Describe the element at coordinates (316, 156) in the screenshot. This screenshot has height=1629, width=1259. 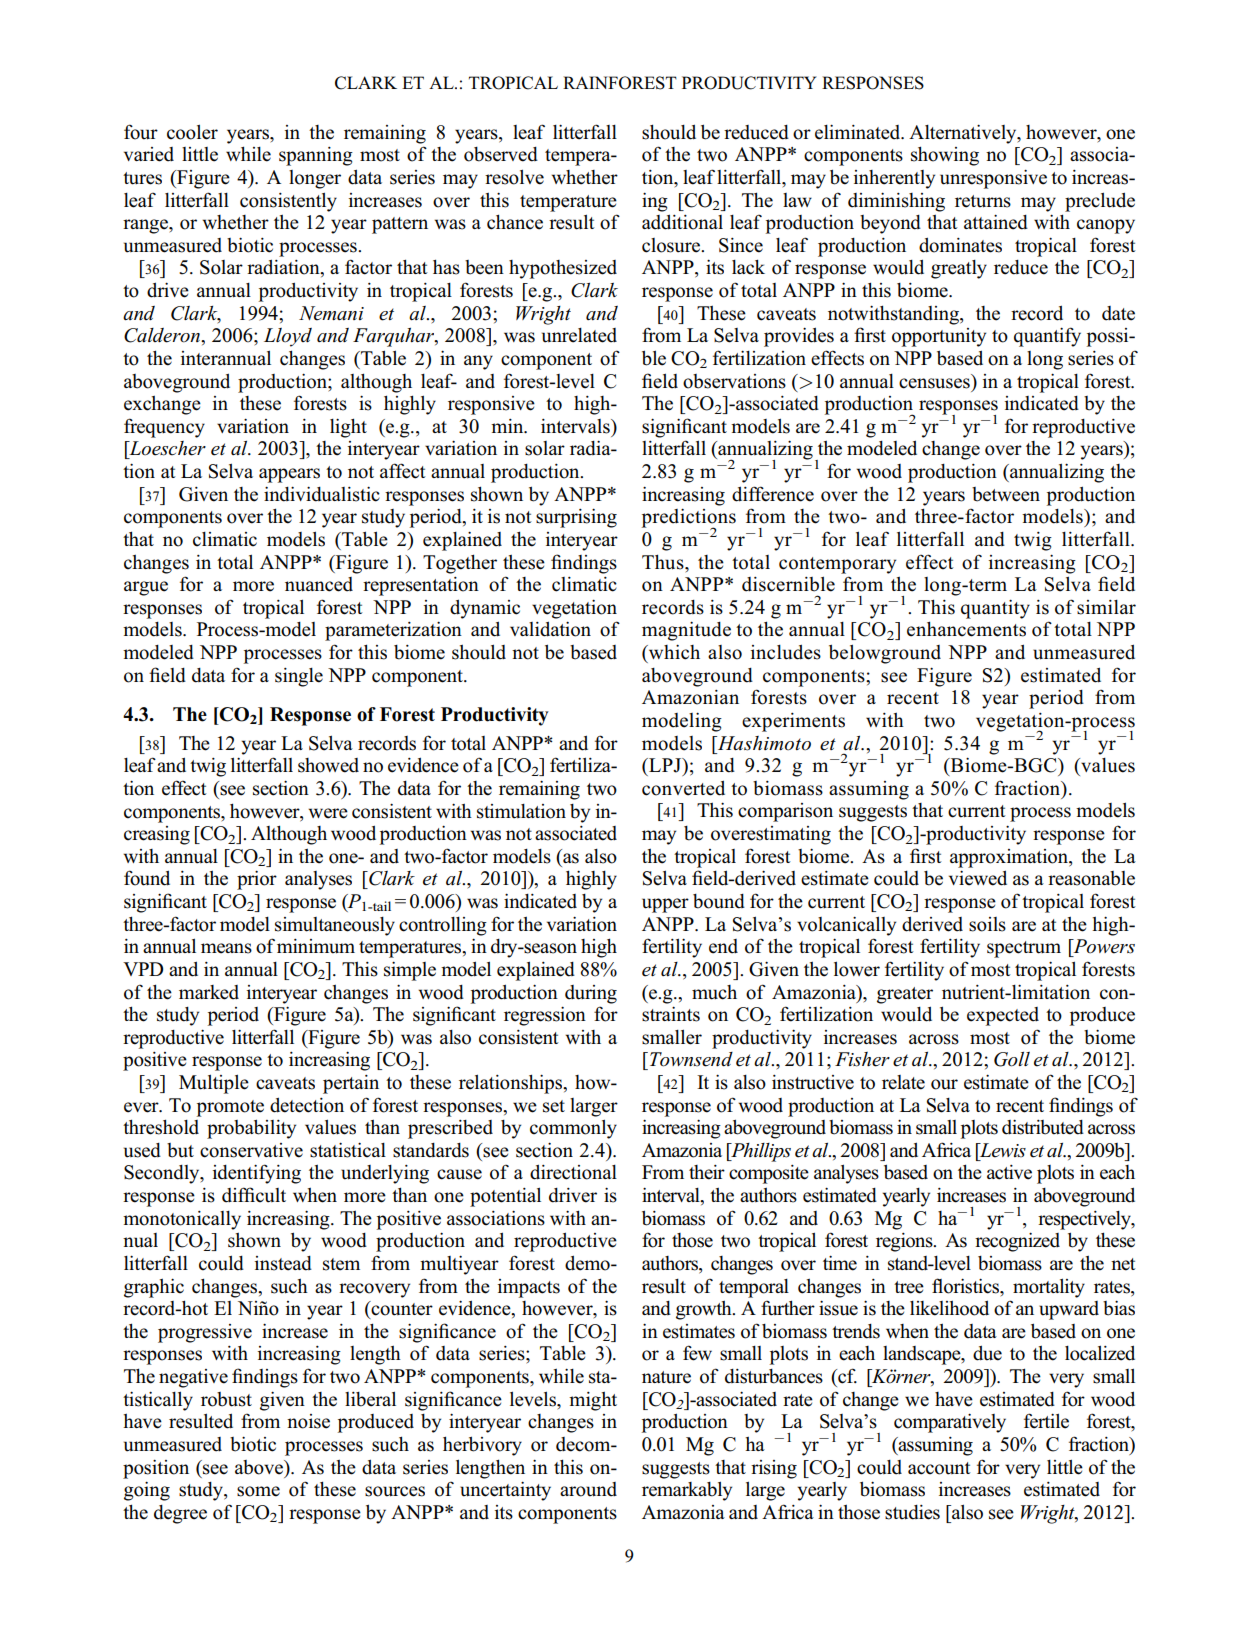
I see `spanning` at that location.
